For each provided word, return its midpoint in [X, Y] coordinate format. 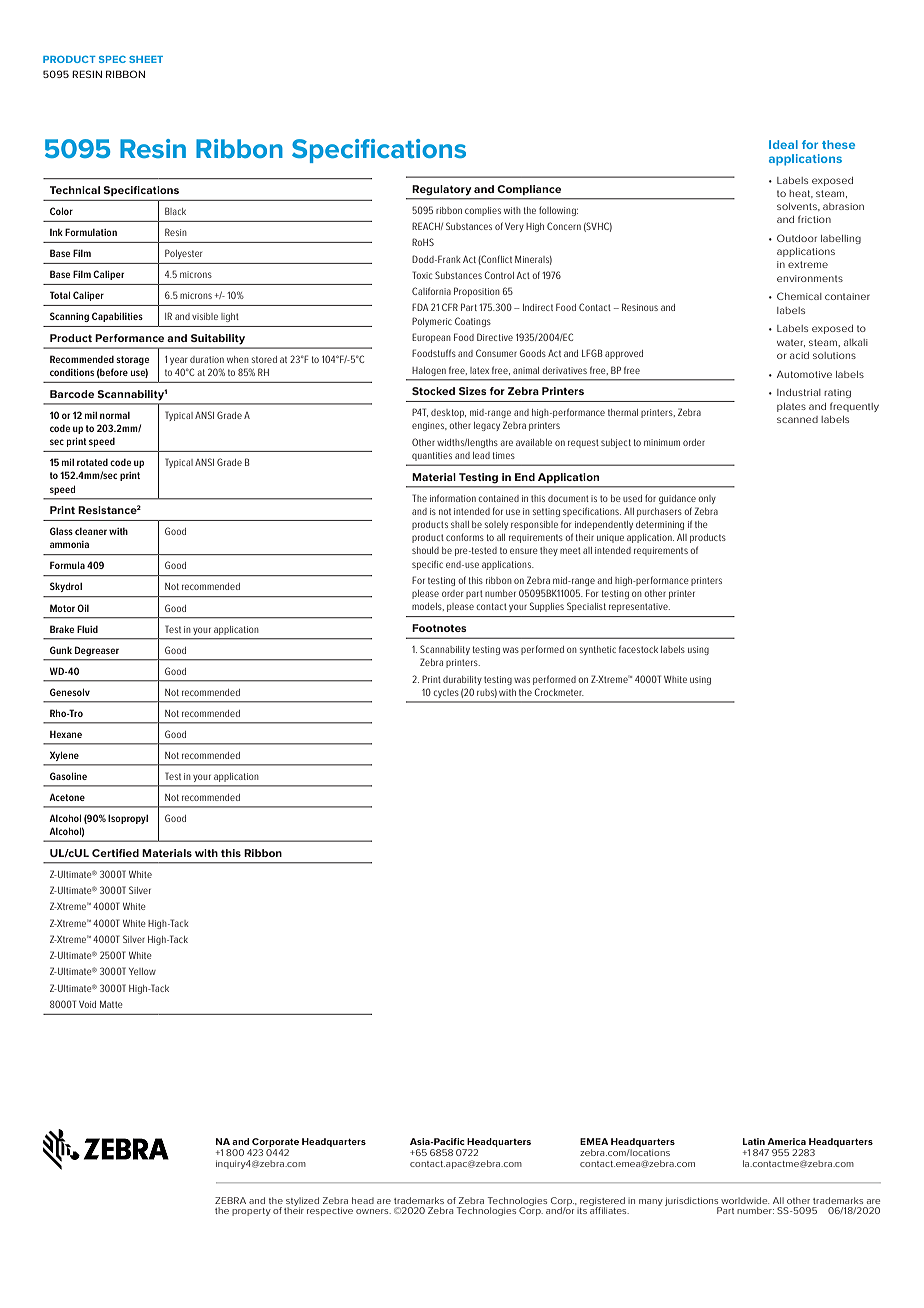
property [251, 1212]
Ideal [783, 144]
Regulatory [441, 190]
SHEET [146, 59]
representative [639, 607]
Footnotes [439, 628]
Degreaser [97, 651]
